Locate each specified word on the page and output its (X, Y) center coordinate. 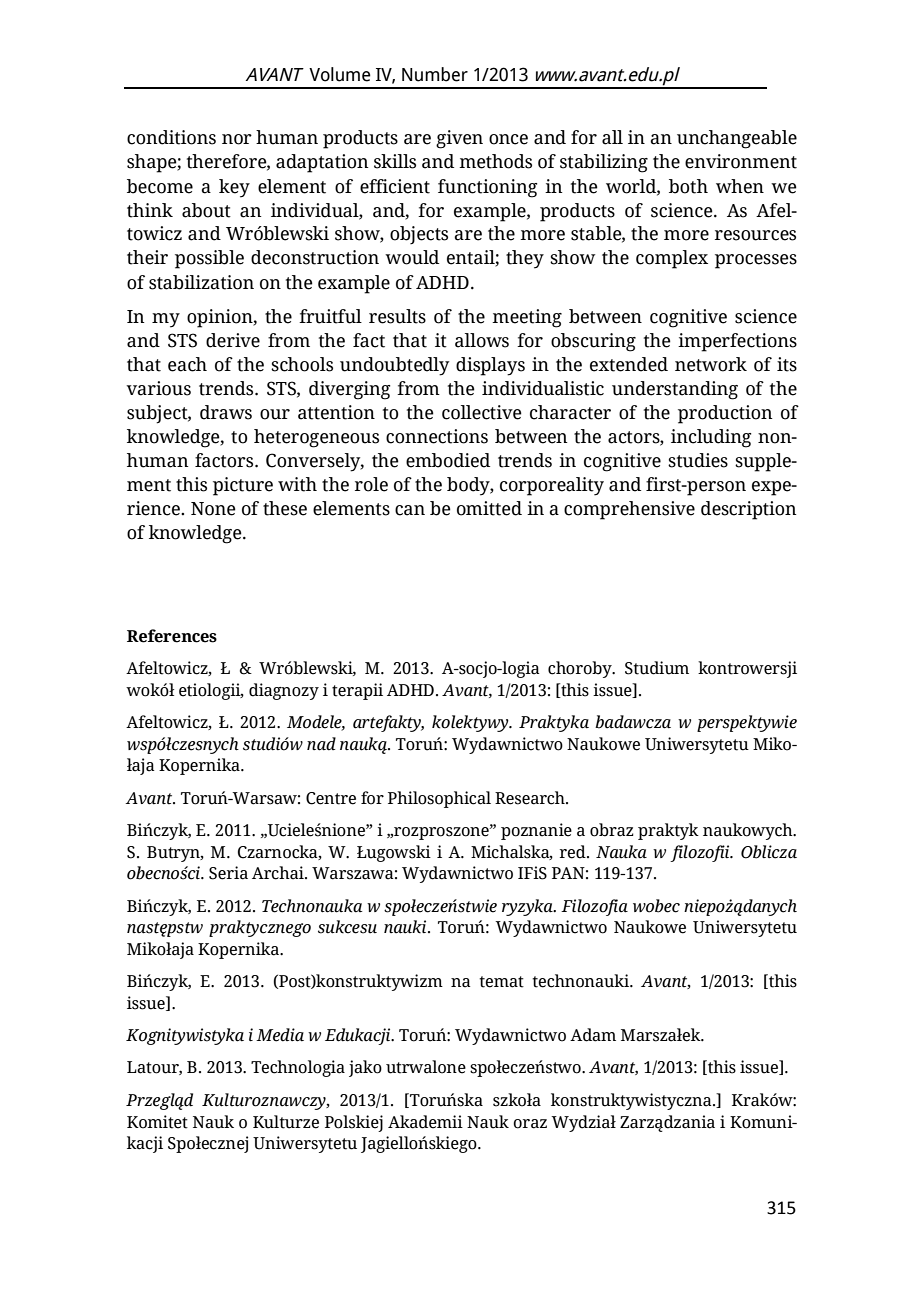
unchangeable (737, 139)
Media (280, 1035)
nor (237, 139)
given (459, 139)
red (574, 852)
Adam (593, 1035)
